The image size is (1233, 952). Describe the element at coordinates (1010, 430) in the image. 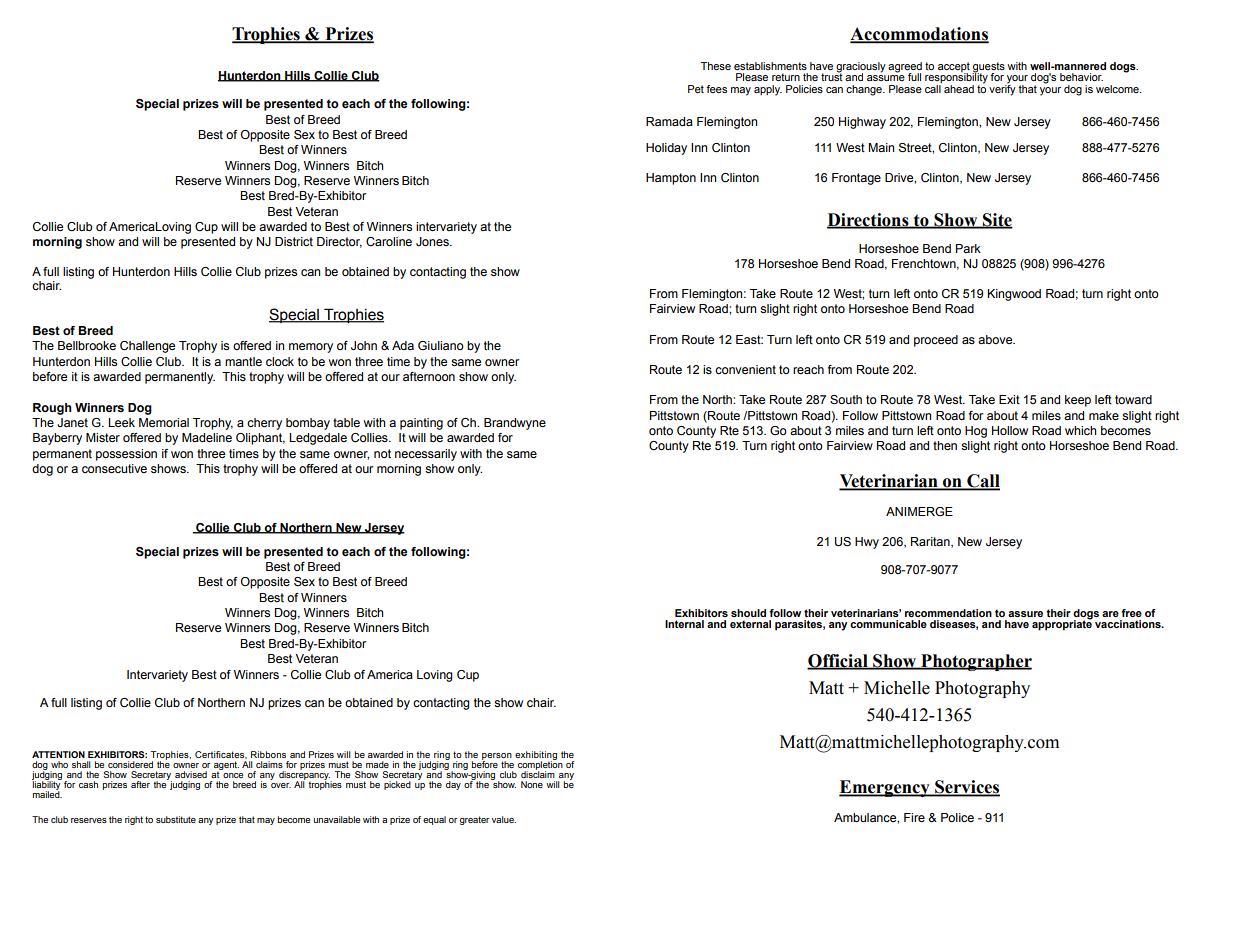

I see `Hollow` at that location.
